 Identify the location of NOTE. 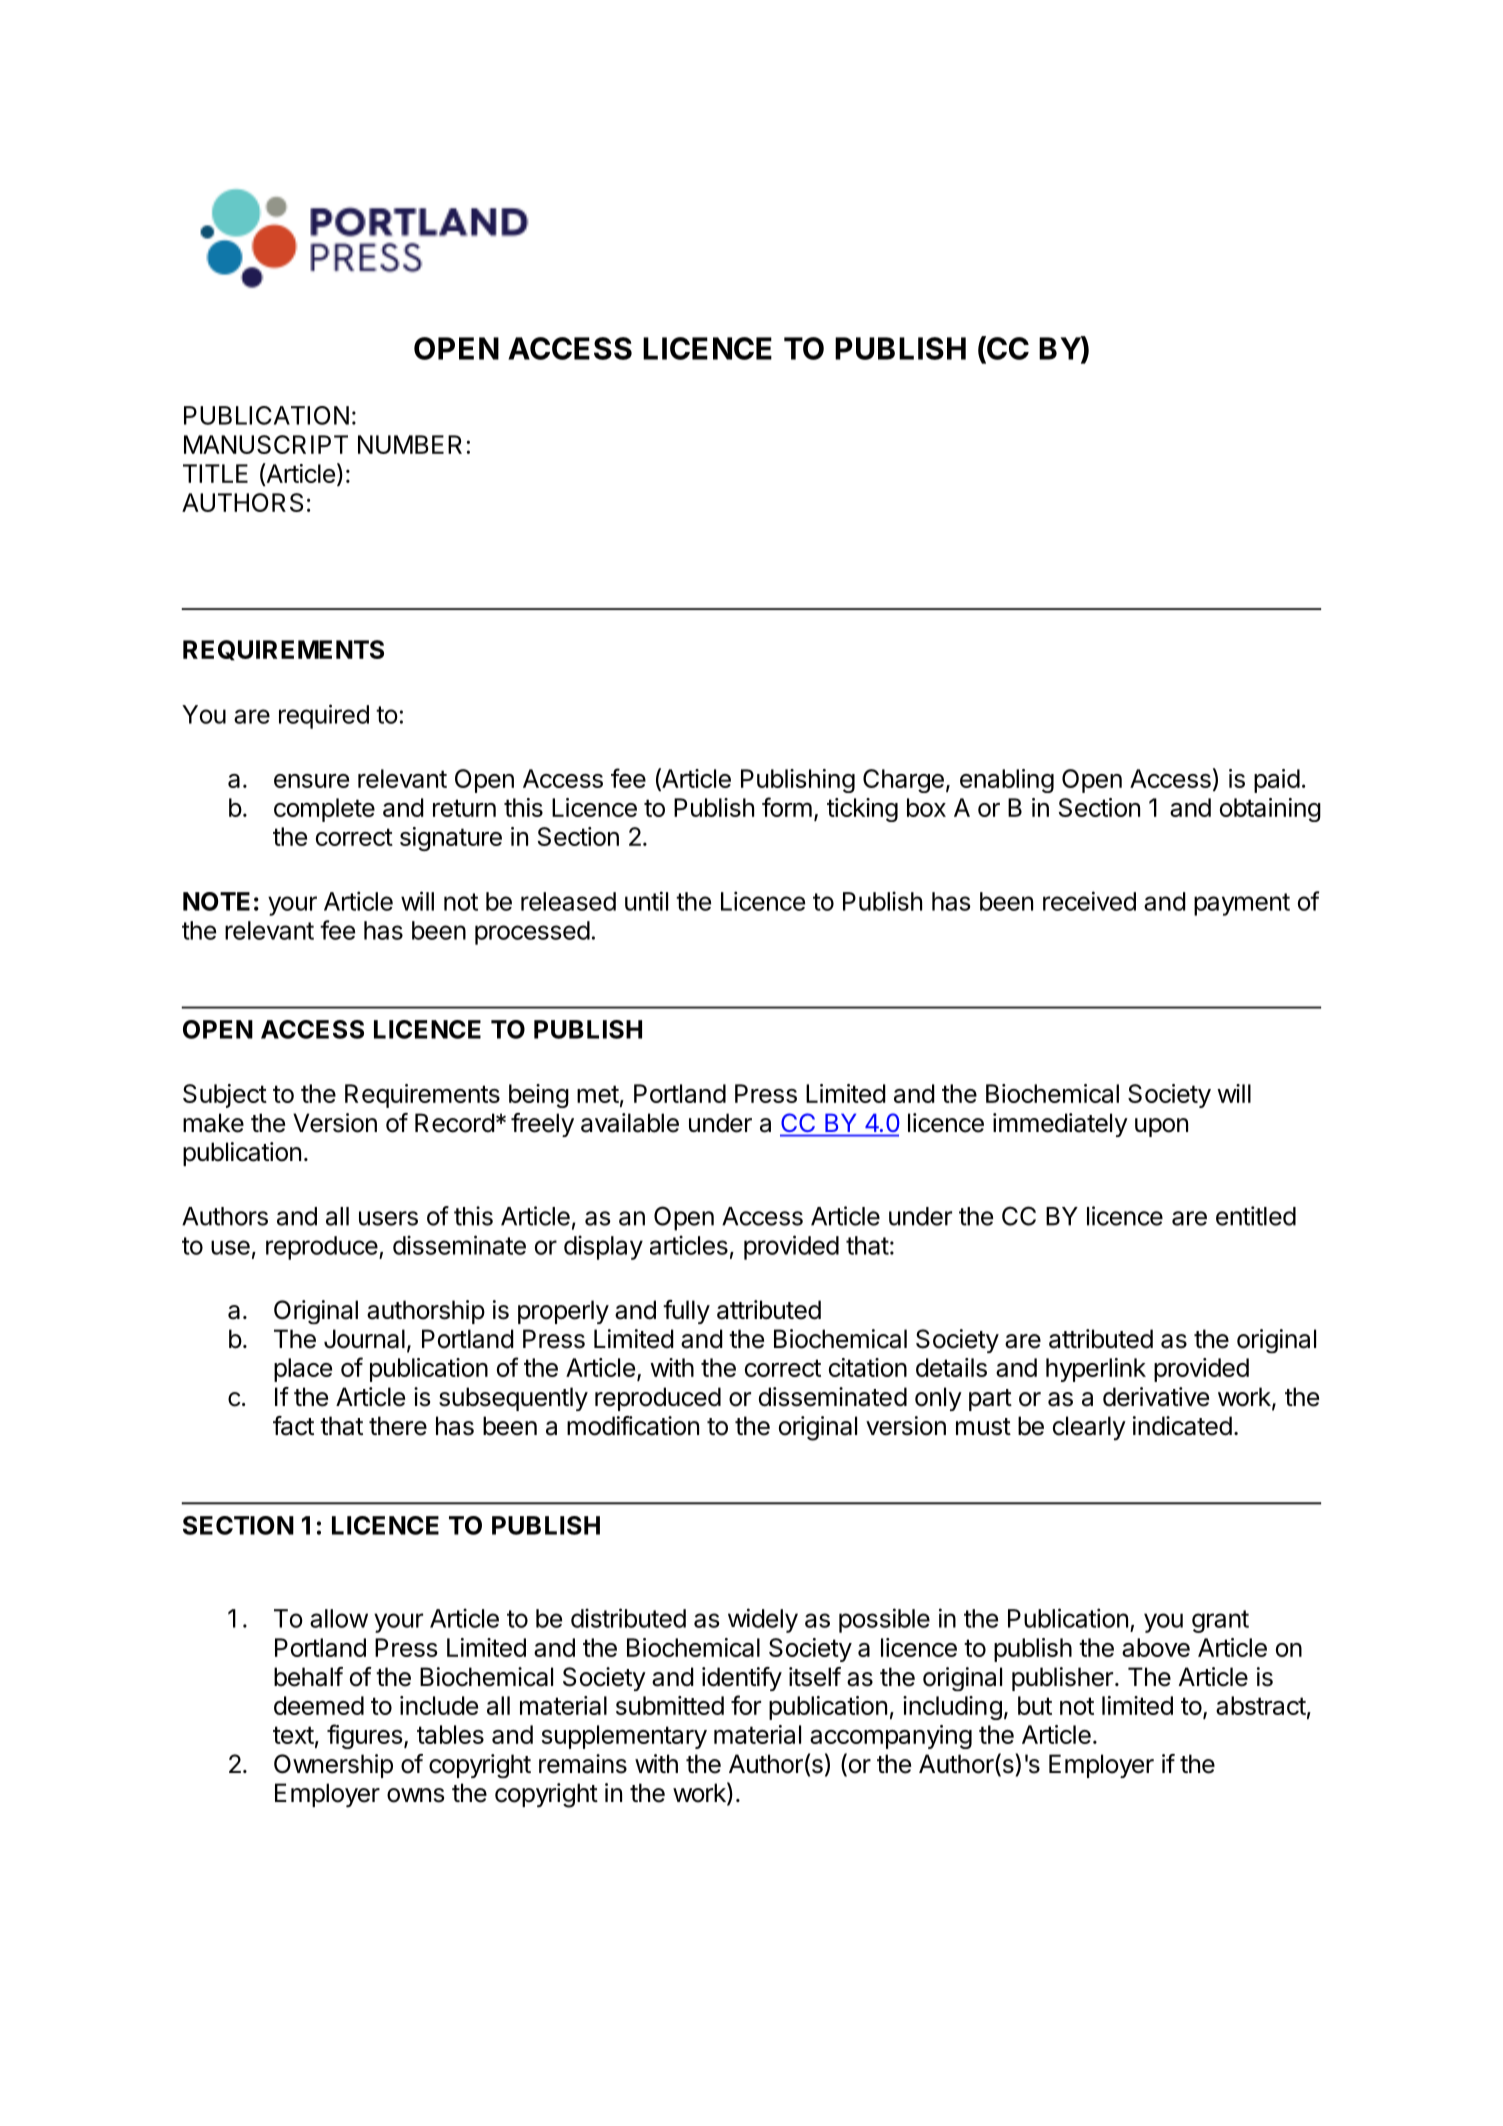
(216, 901).
